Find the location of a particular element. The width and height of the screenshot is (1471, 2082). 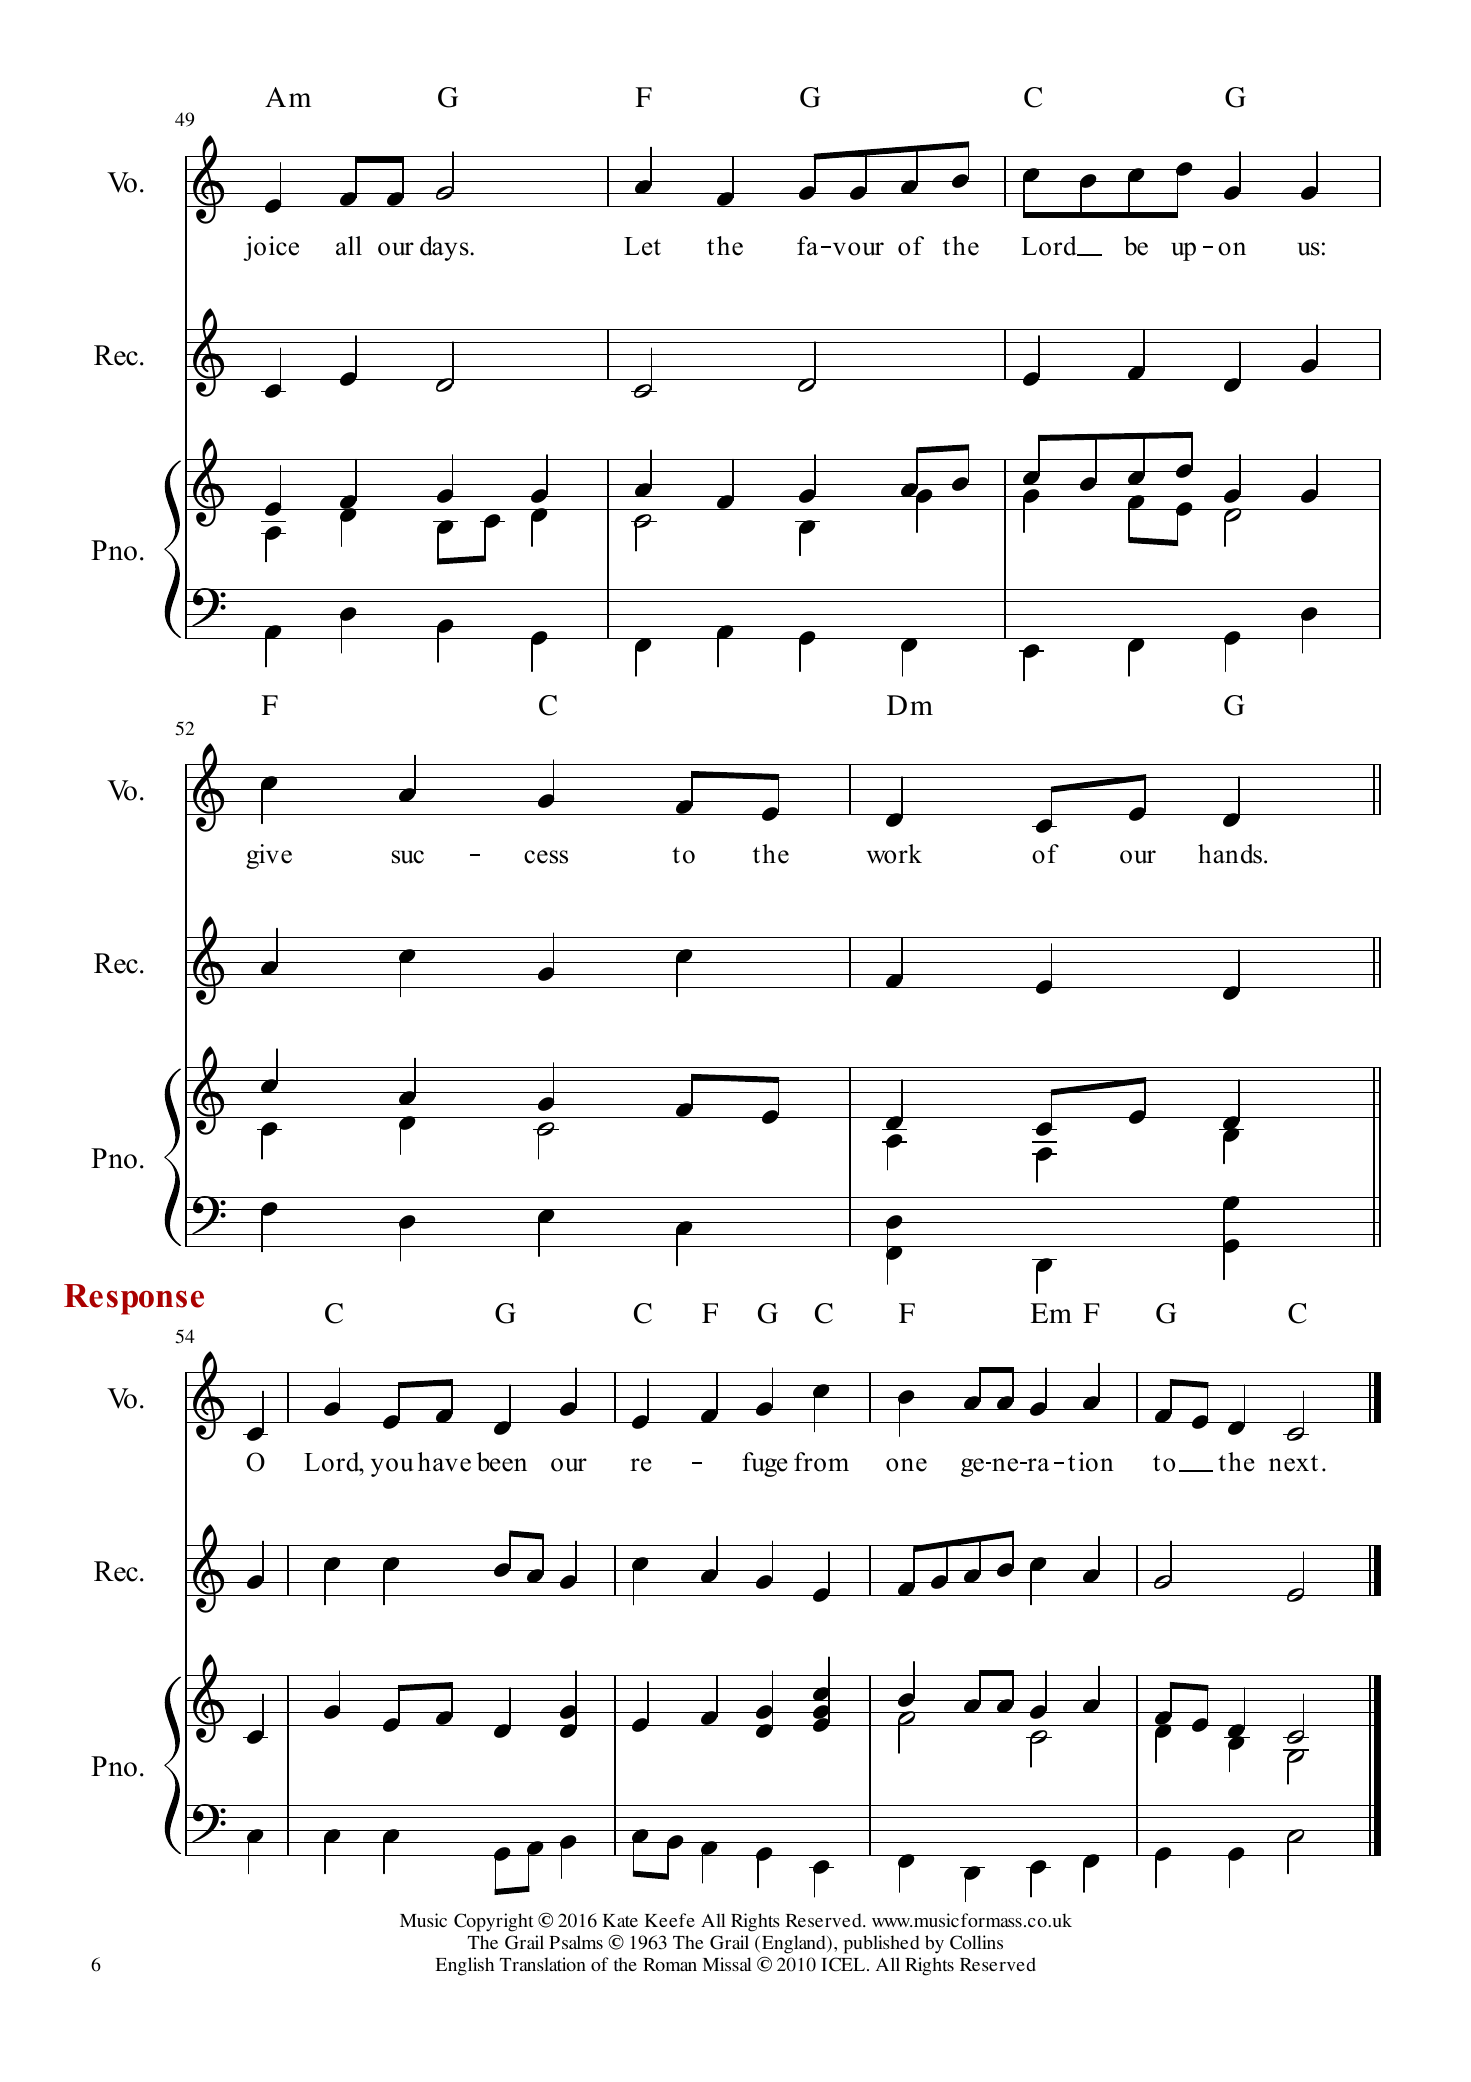

Response is located at coordinates (134, 1299).
